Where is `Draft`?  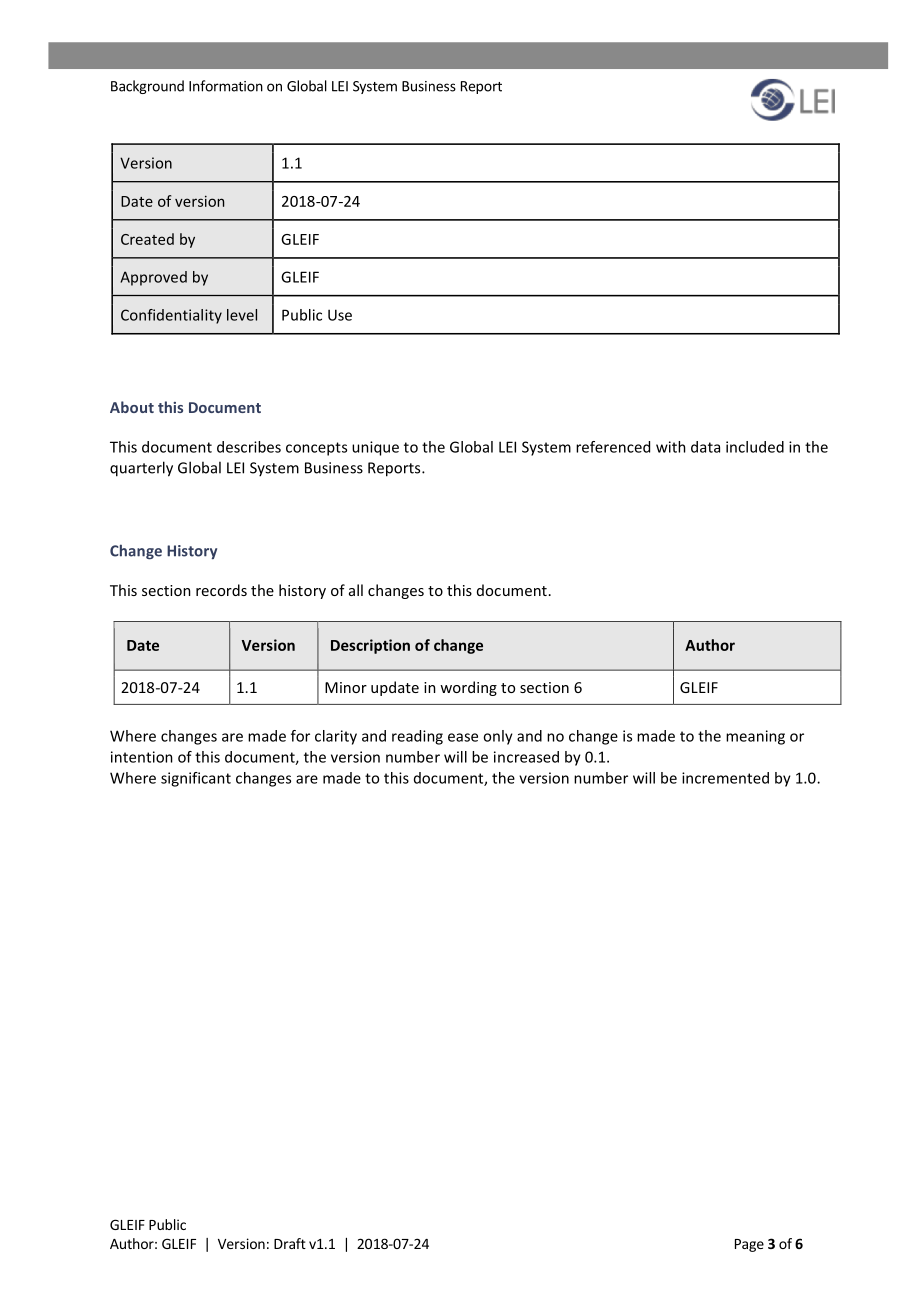 Draft is located at coordinates (290, 1243).
